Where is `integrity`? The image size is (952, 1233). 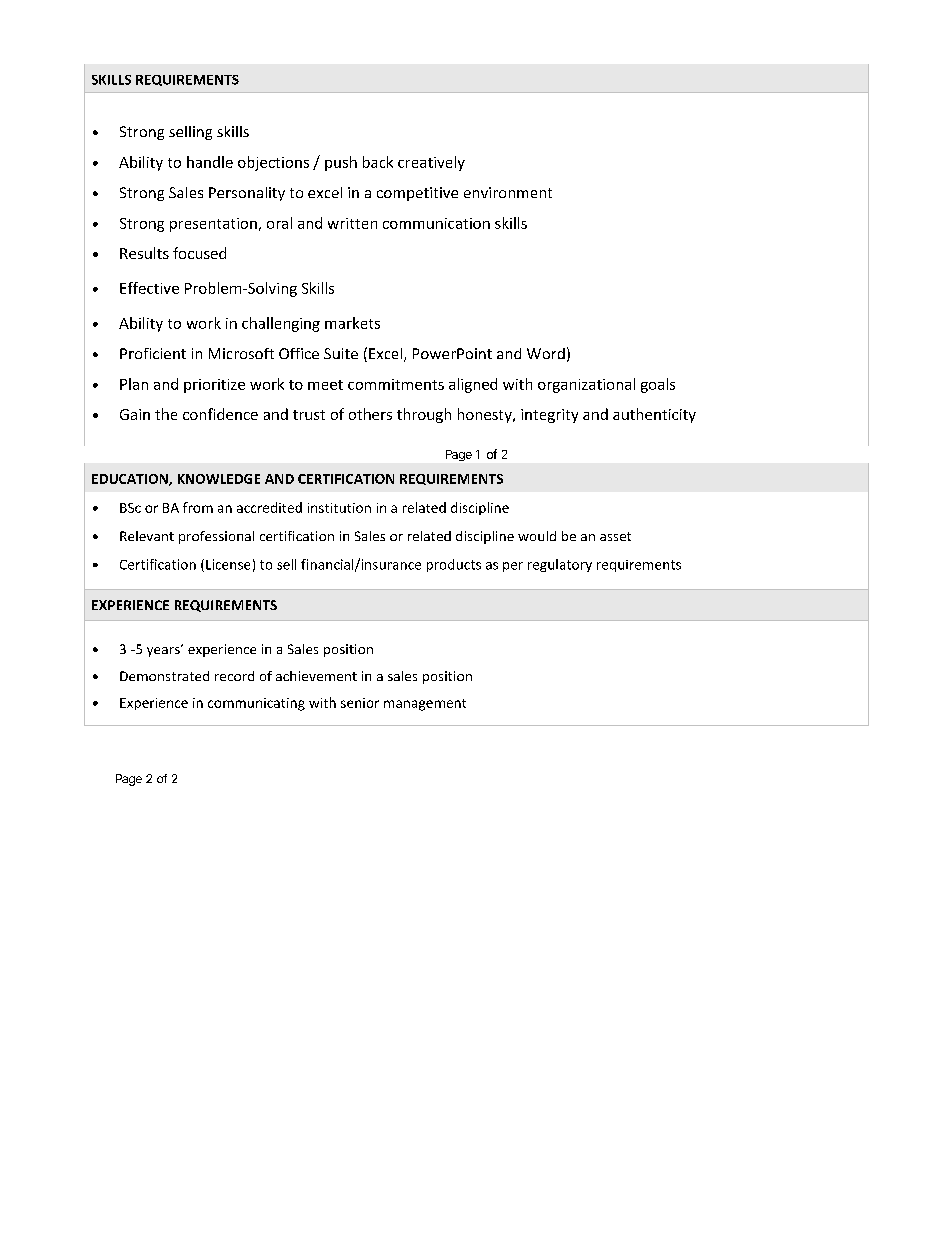
integrity is located at coordinates (549, 416).
